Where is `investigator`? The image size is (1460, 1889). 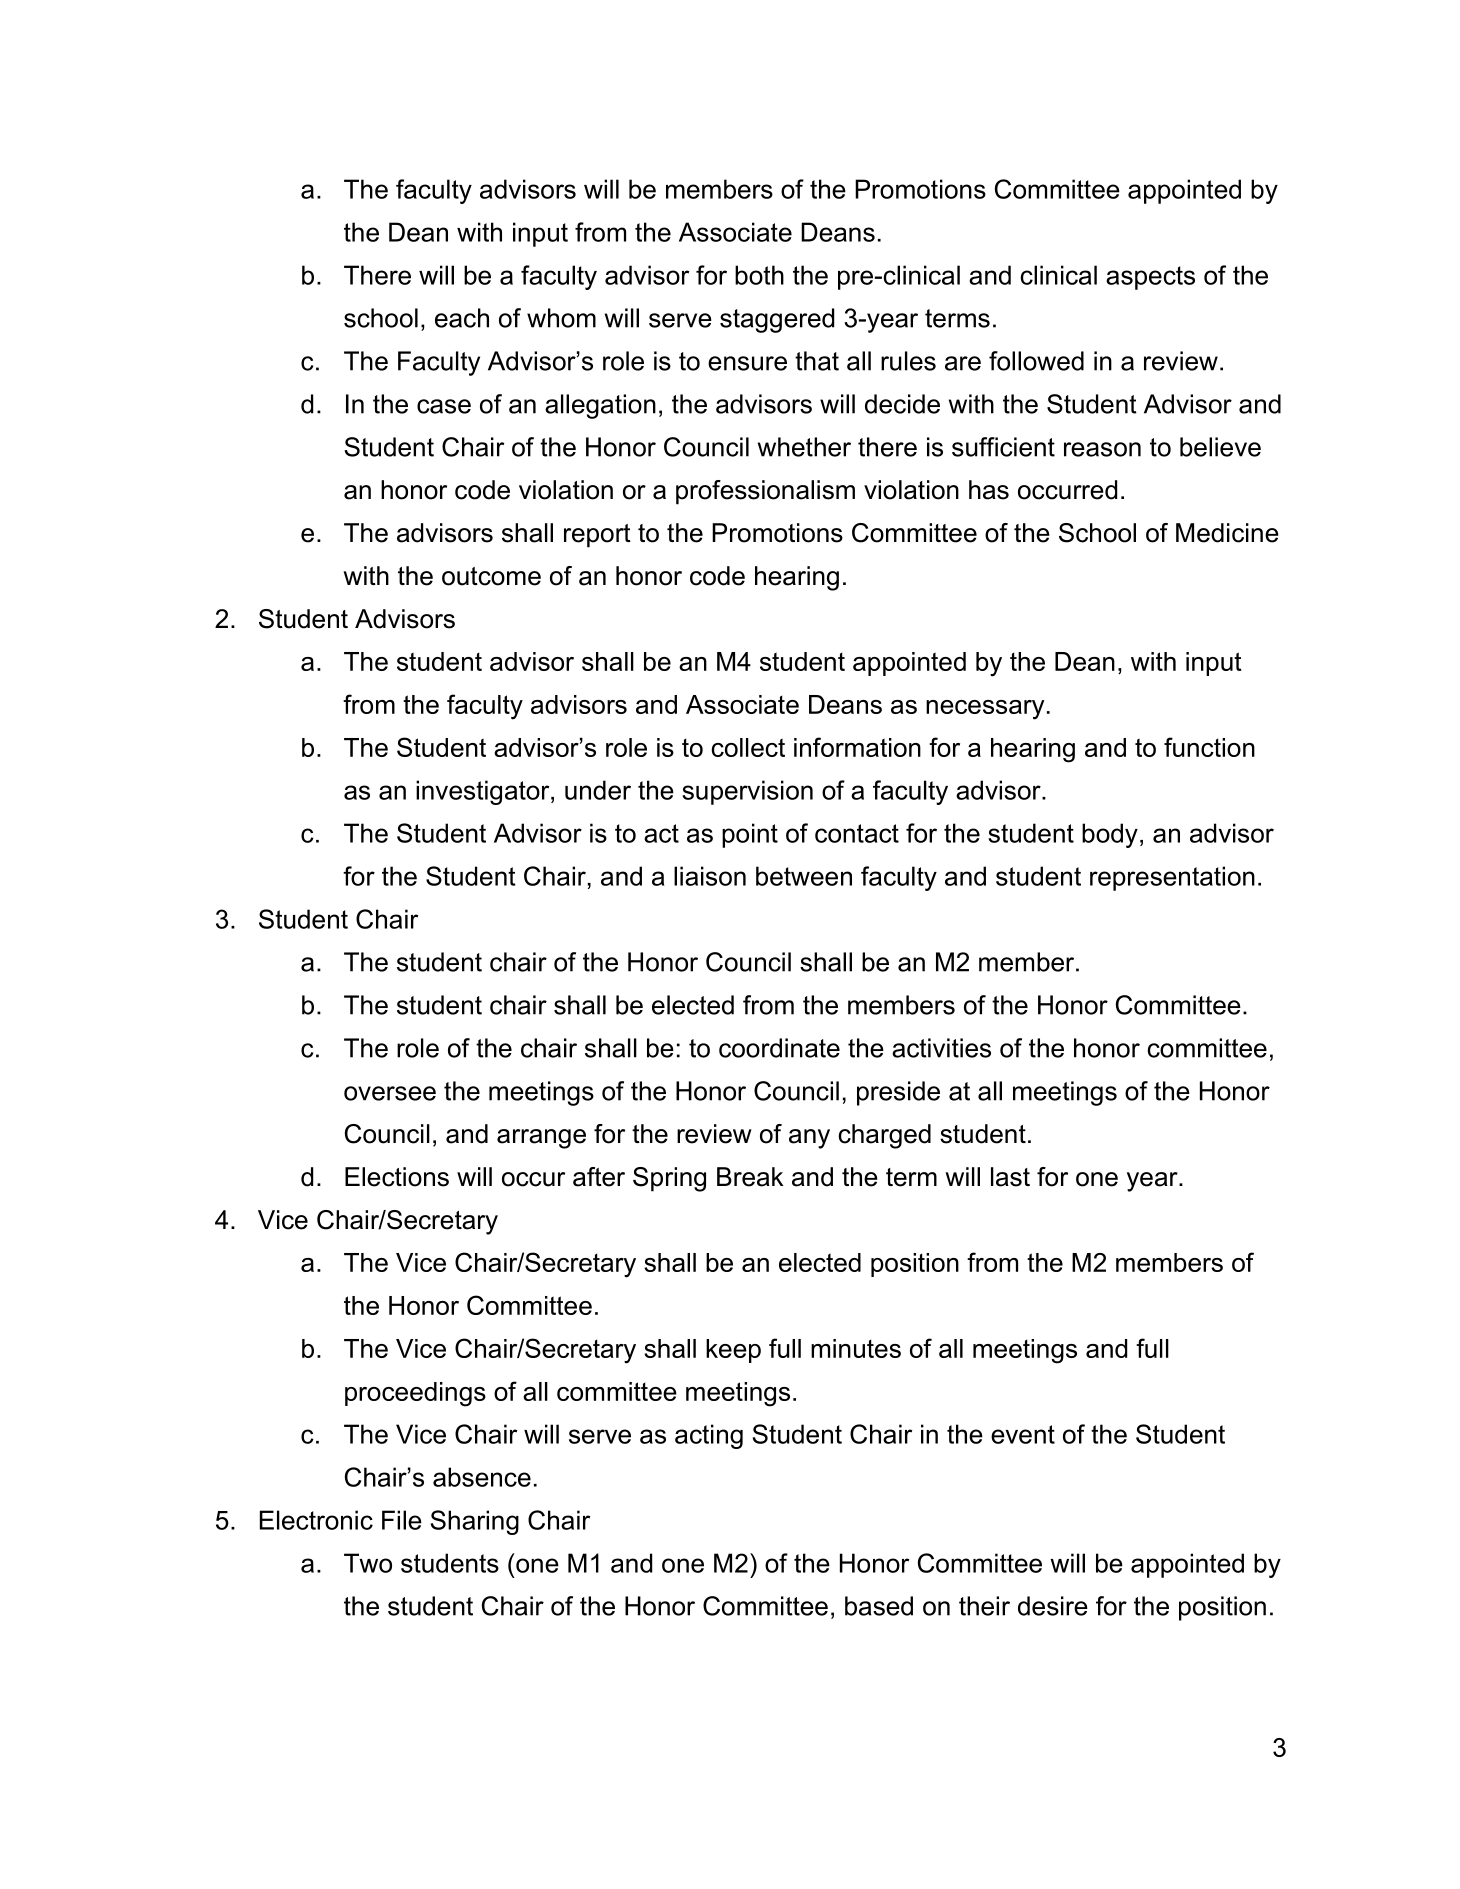 investigator is located at coordinates (484, 792).
